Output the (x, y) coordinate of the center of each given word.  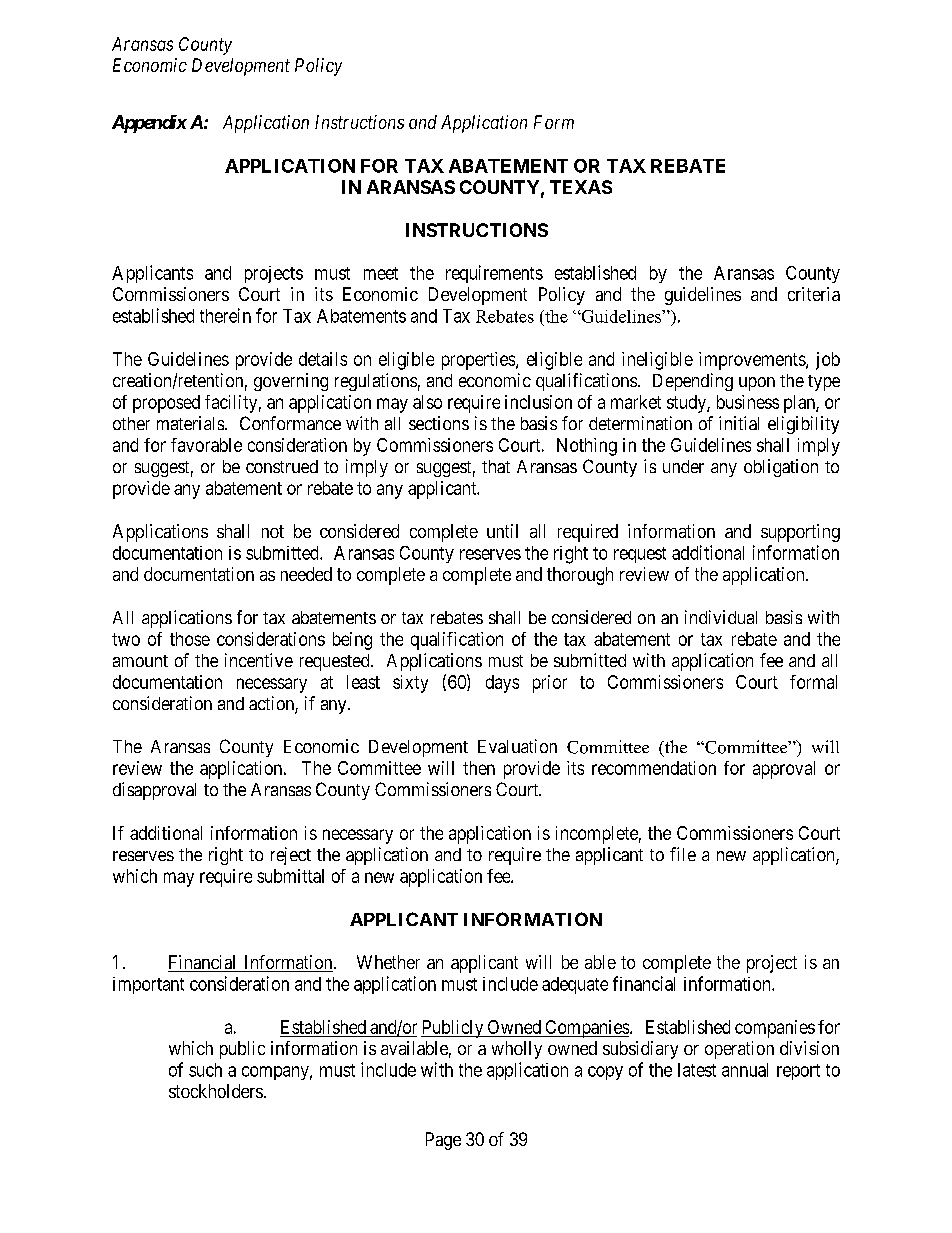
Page (443, 1141)
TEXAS (581, 187)
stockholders (216, 1091)
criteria (814, 294)
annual (745, 1070)
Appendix (149, 124)
